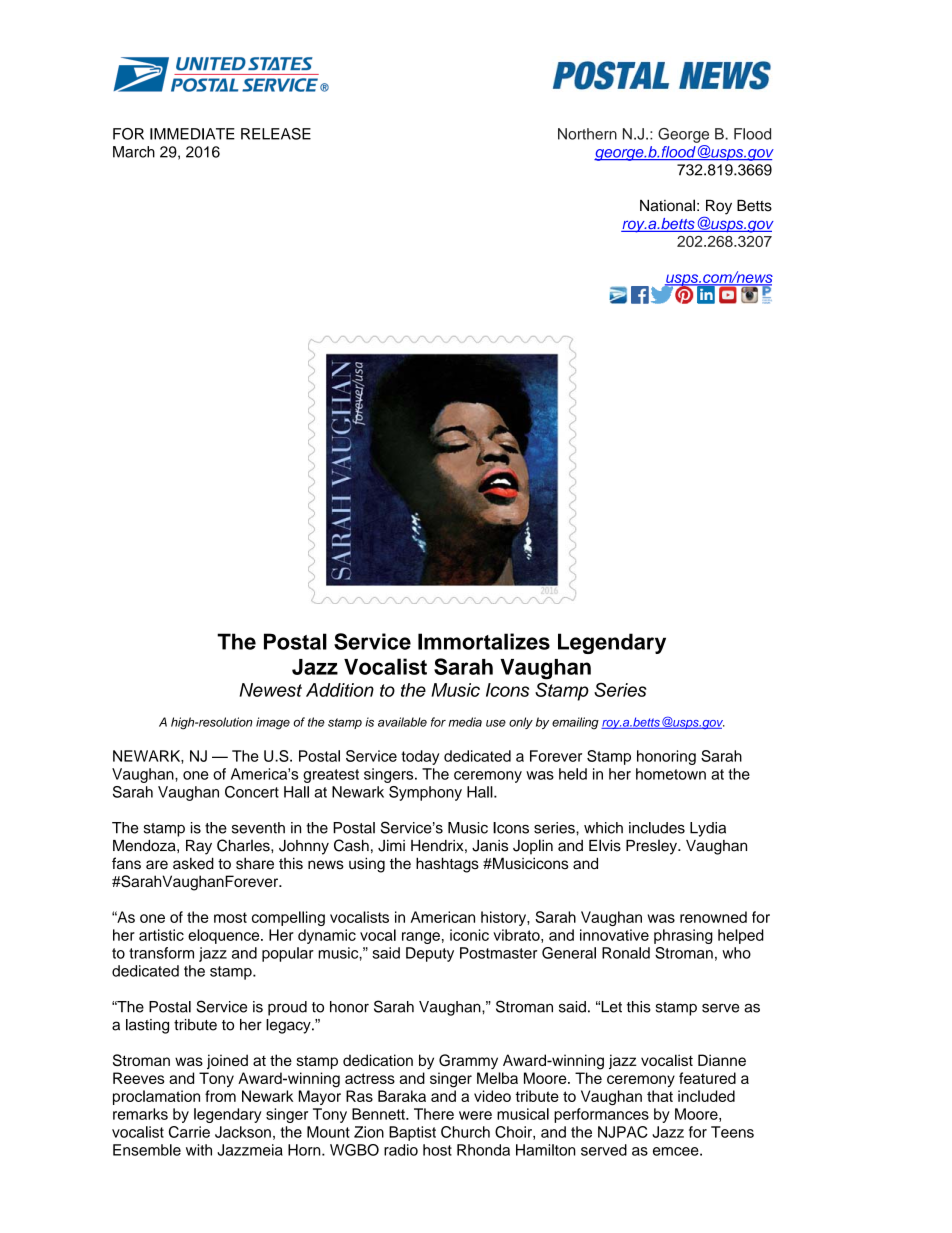 This screenshot has width=952, height=1233. Describe the element at coordinates (660, 1096) in the screenshot. I see `that` at that location.
